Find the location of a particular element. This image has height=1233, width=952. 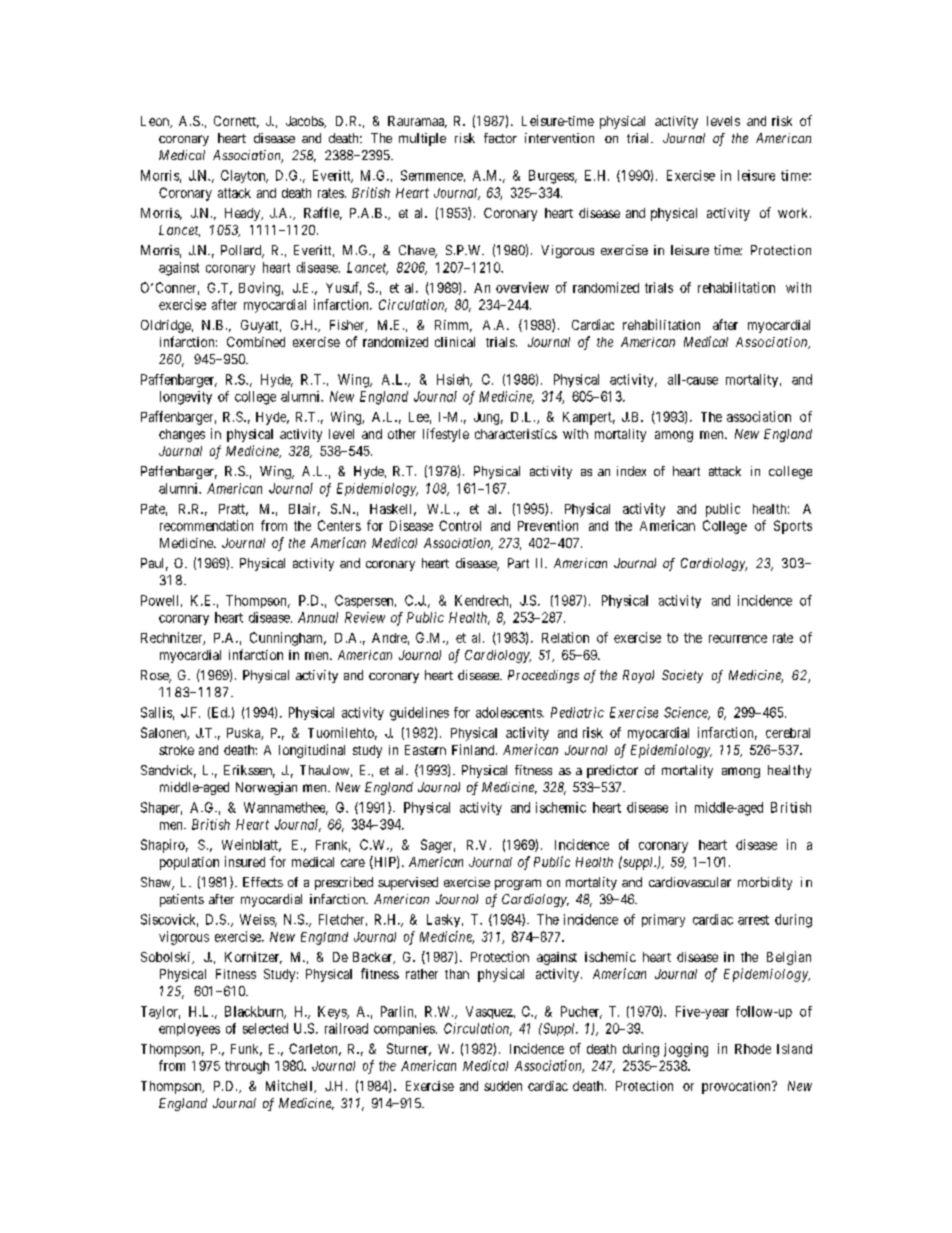

program is located at coordinates (518, 884).
